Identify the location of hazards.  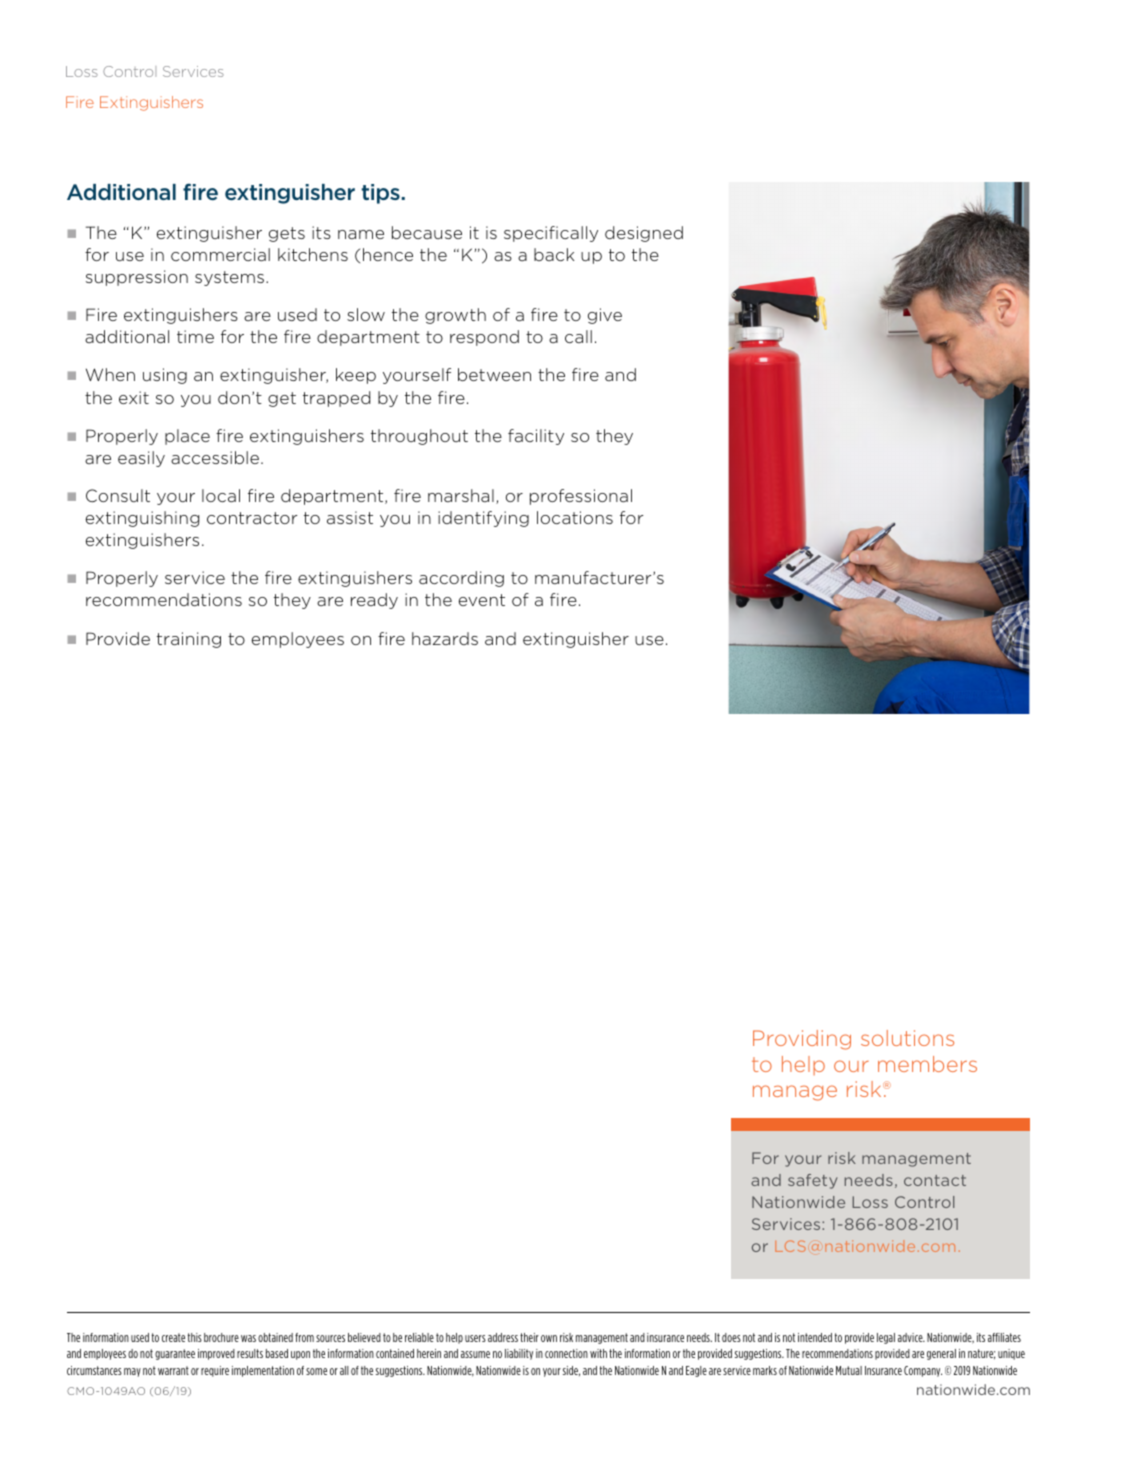
(445, 638).
